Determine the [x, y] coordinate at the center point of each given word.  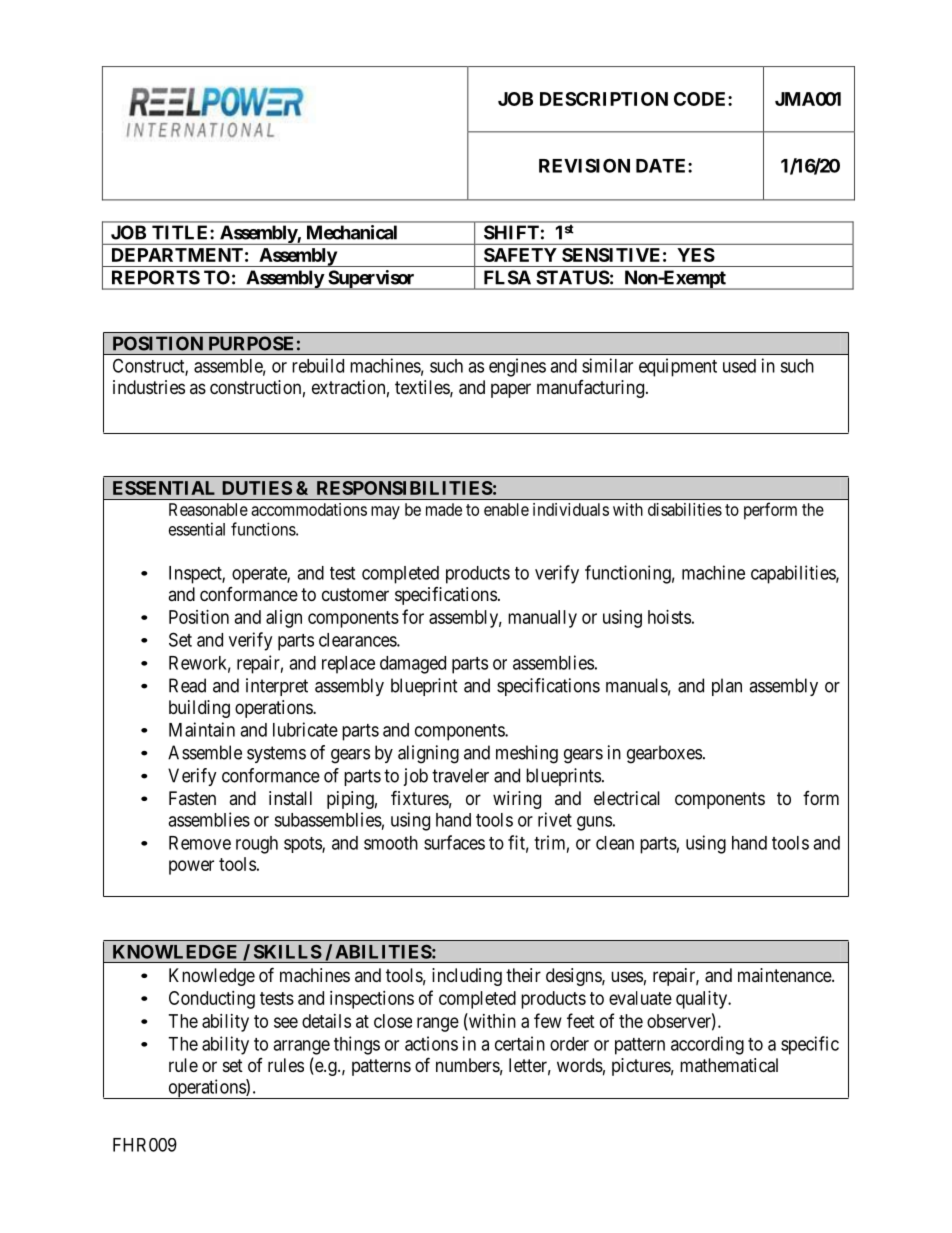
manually [542, 619]
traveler [460, 775]
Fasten [192, 798]
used [739, 366]
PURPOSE [251, 343]
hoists [669, 617]
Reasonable [208, 509]
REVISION [584, 165]
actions [431, 1043]
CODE [701, 99]
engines [517, 367]
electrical [627, 798]
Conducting [212, 1000]
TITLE [181, 232]
